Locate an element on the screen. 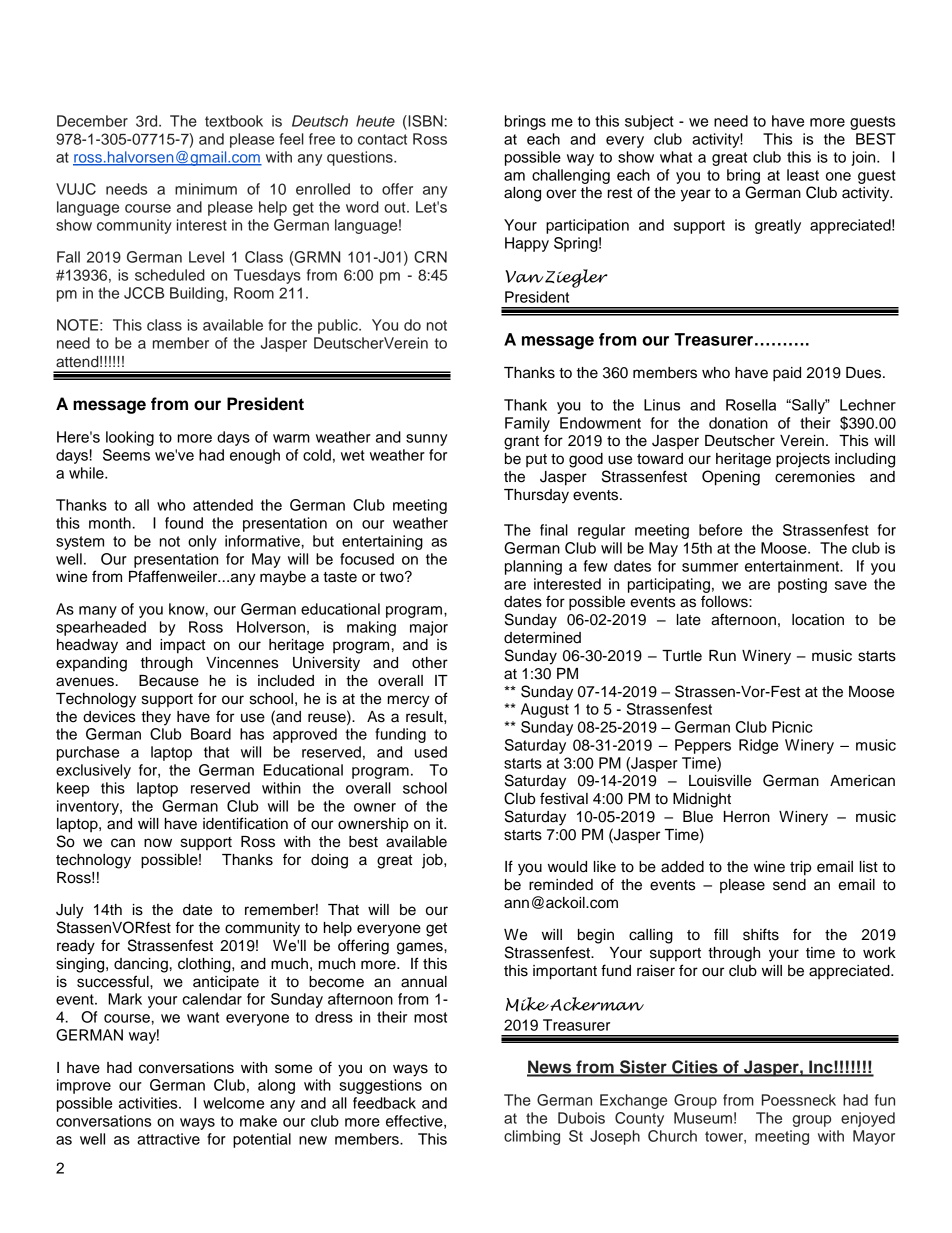  Seems is located at coordinates (126, 455).
